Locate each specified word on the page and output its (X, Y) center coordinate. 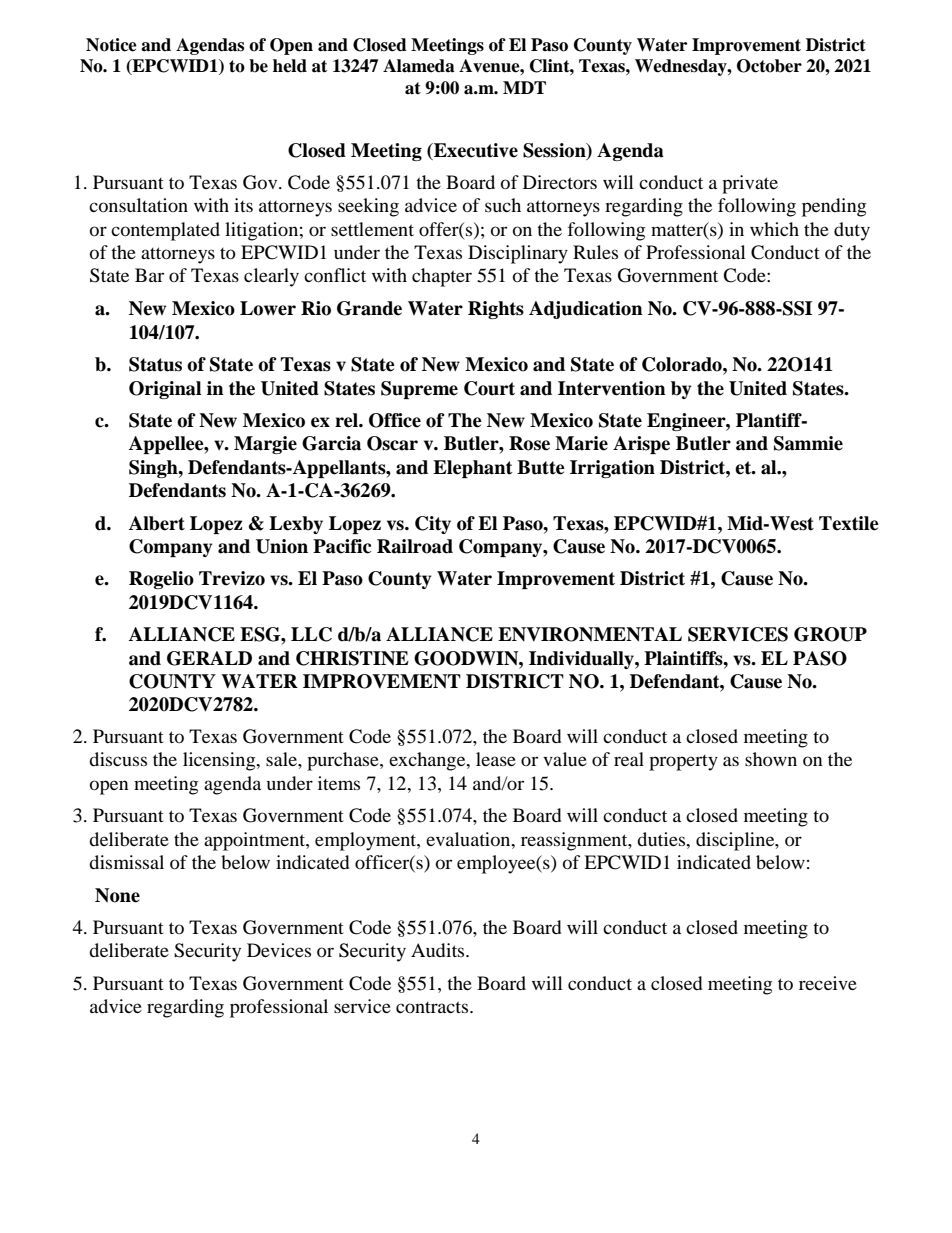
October (769, 66)
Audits (439, 950)
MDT (524, 87)
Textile (849, 523)
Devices (279, 950)
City (433, 525)
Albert (157, 523)
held (290, 66)
